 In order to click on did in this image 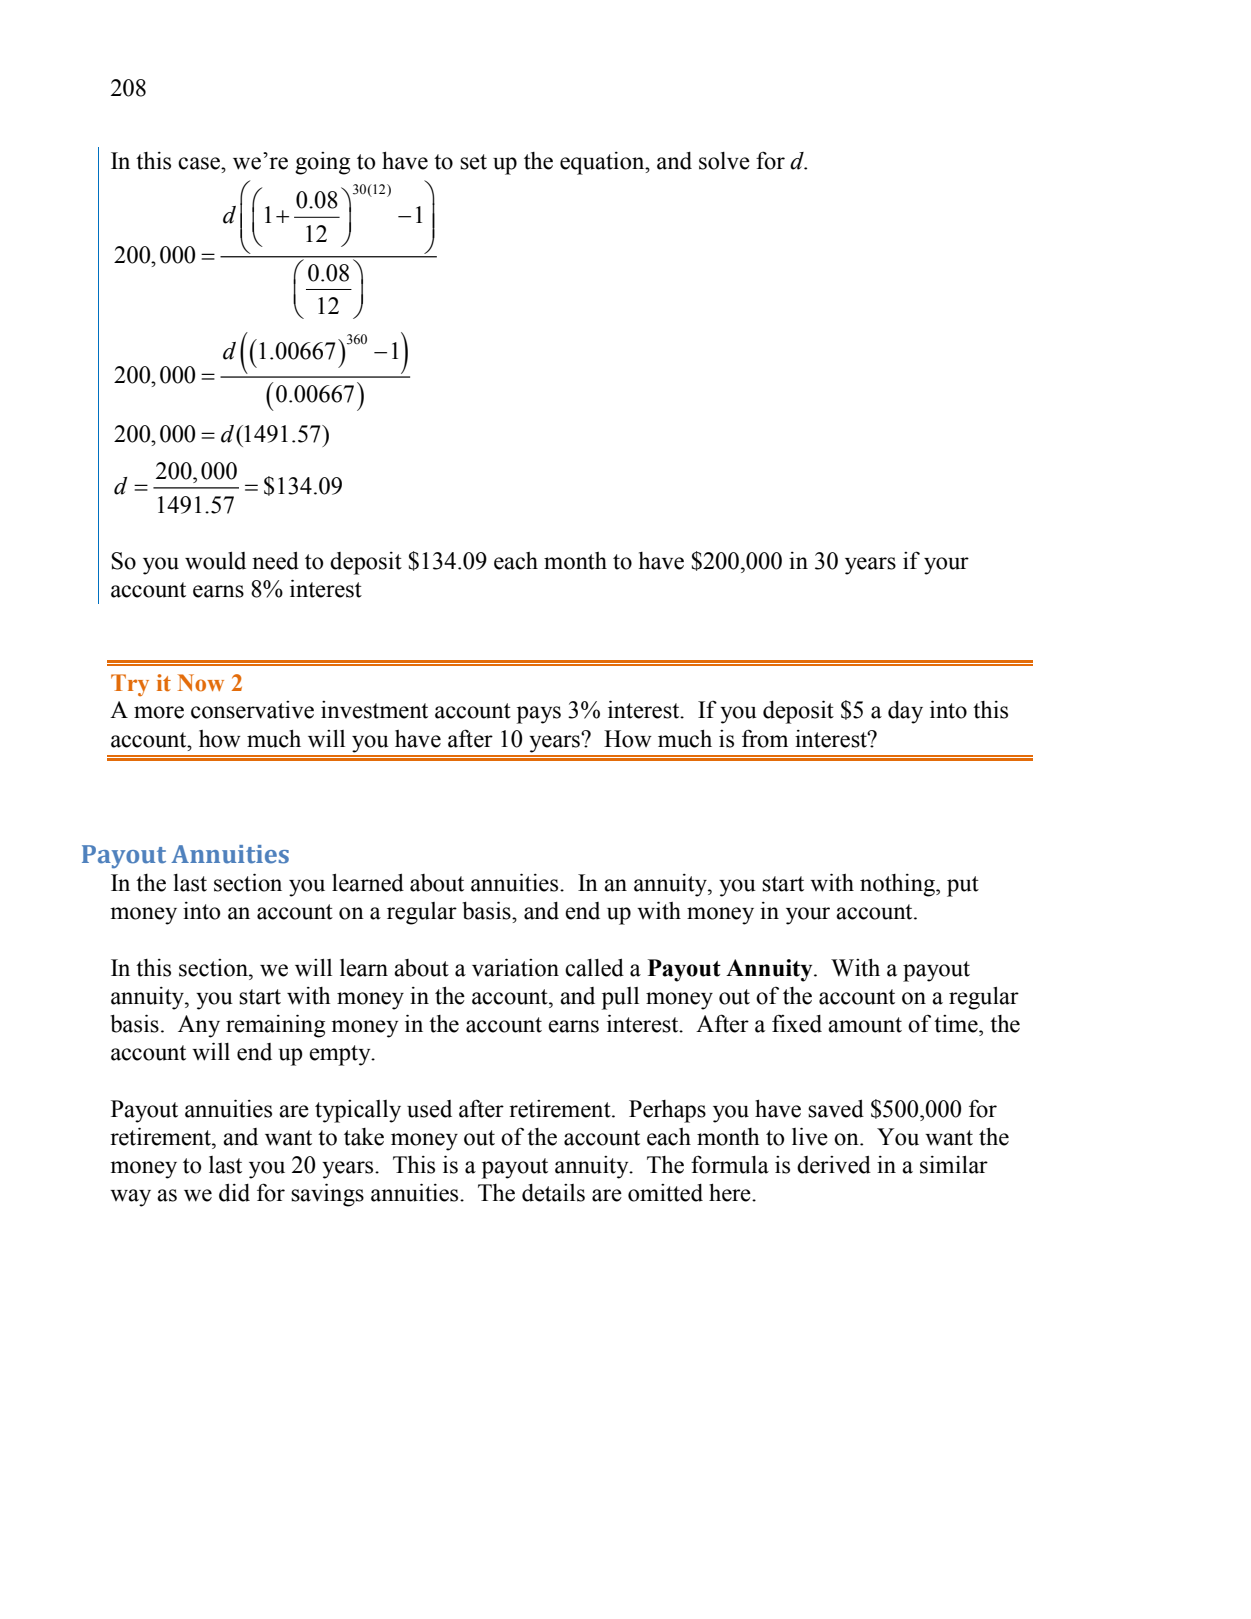, I will do `click(234, 1193)`.
